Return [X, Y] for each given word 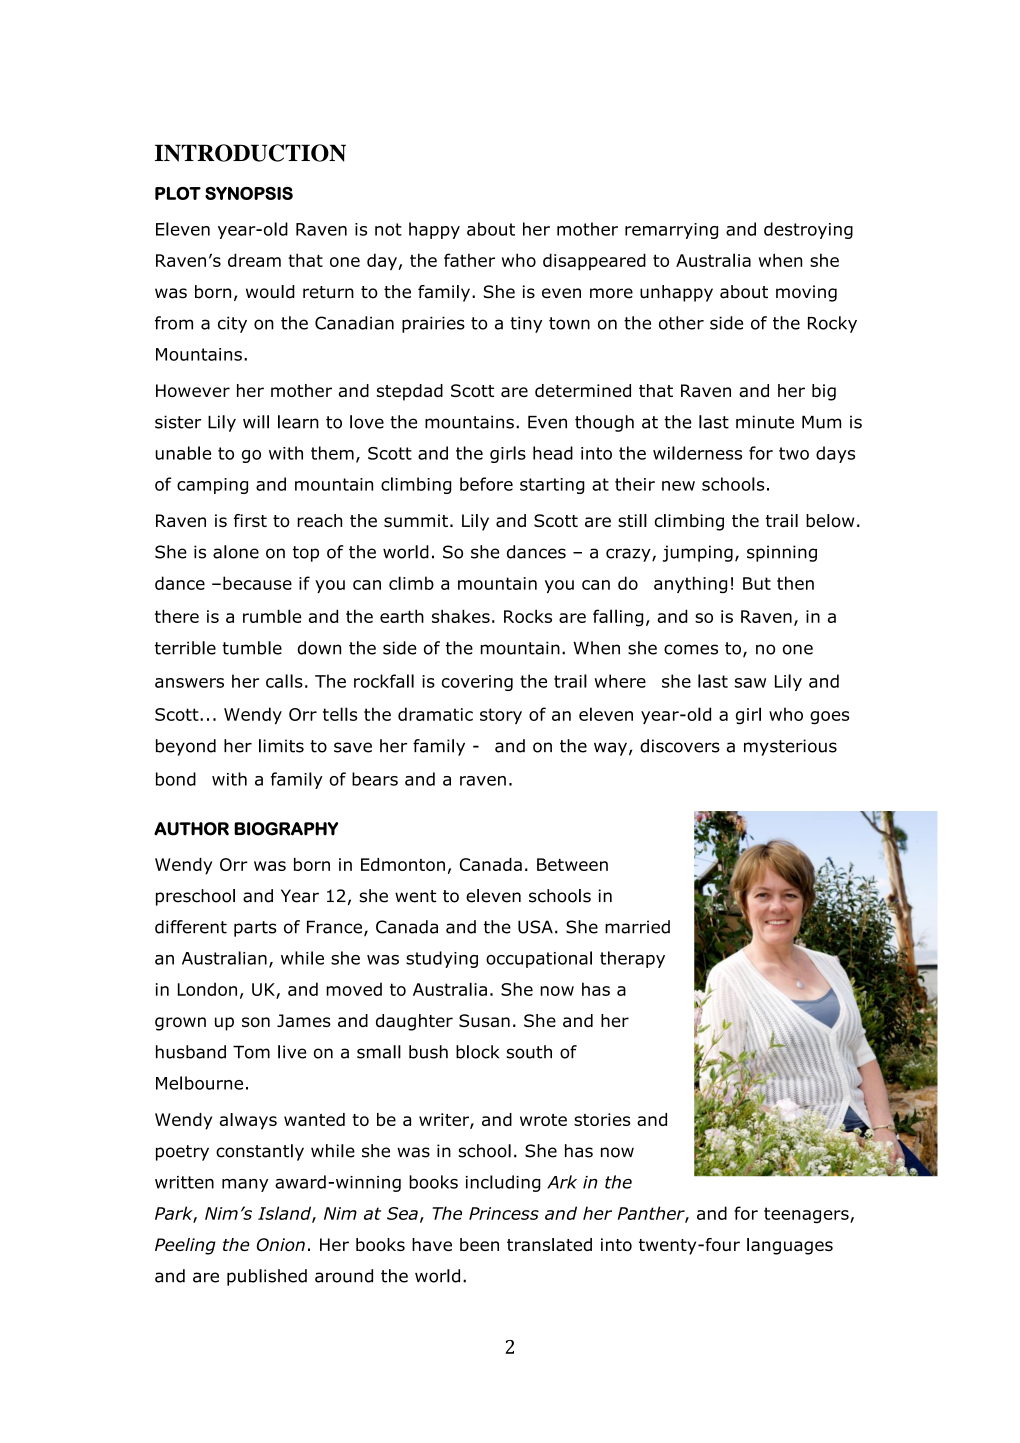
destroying [808, 230]
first [250, 520]
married [637, 927]
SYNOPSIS [249, 193]
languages [790, 1246]
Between [572, 864]
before [486, 484]
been [479, 1244]
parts [255, 929]
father [469, 260]
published [267, 1277]
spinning [782, 553]
